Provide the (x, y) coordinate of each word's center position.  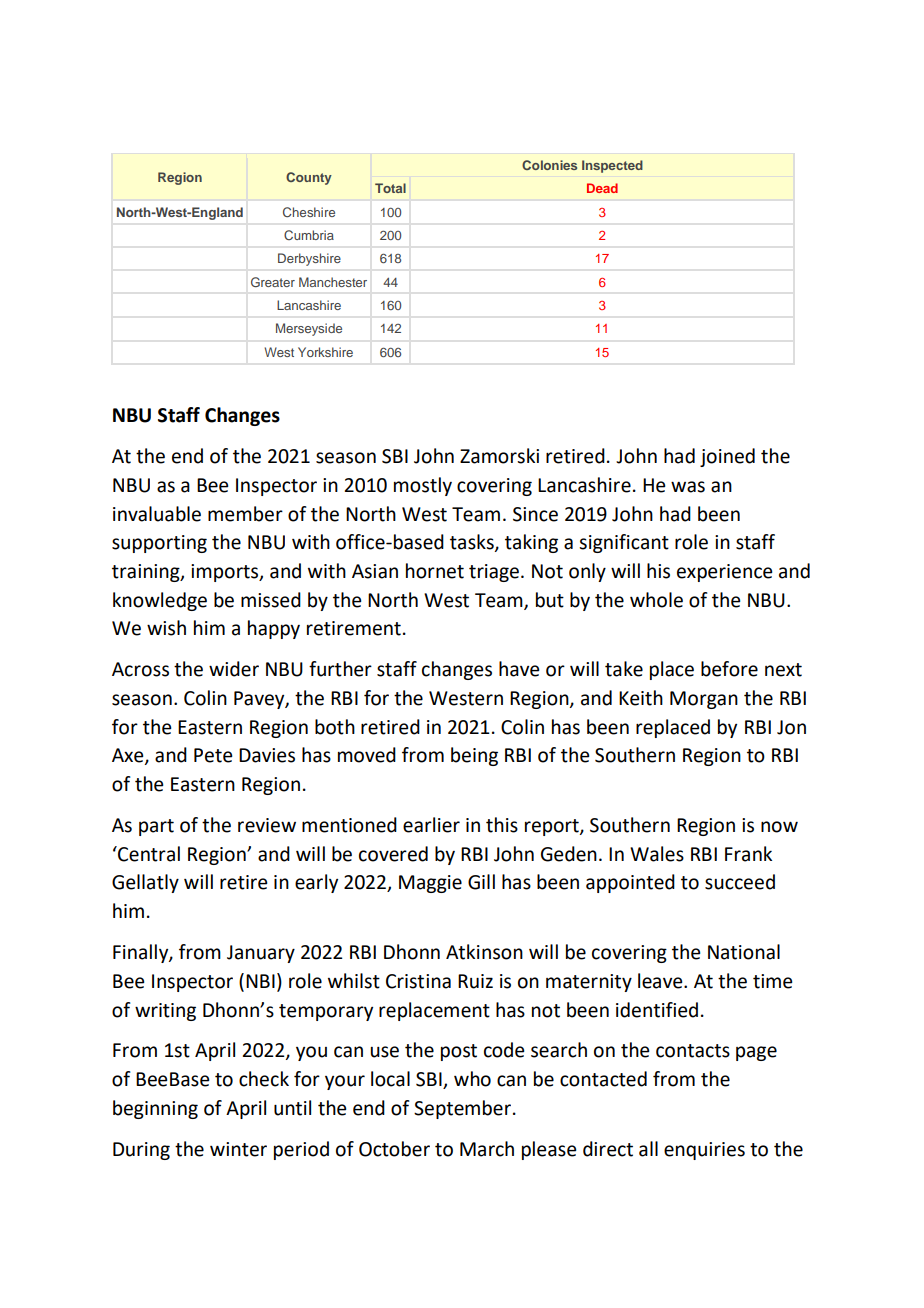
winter (238, 1149)
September (462, 1109)
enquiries (704, 1151)
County (309, 178)
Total (390, 188)
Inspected (612, 166)
